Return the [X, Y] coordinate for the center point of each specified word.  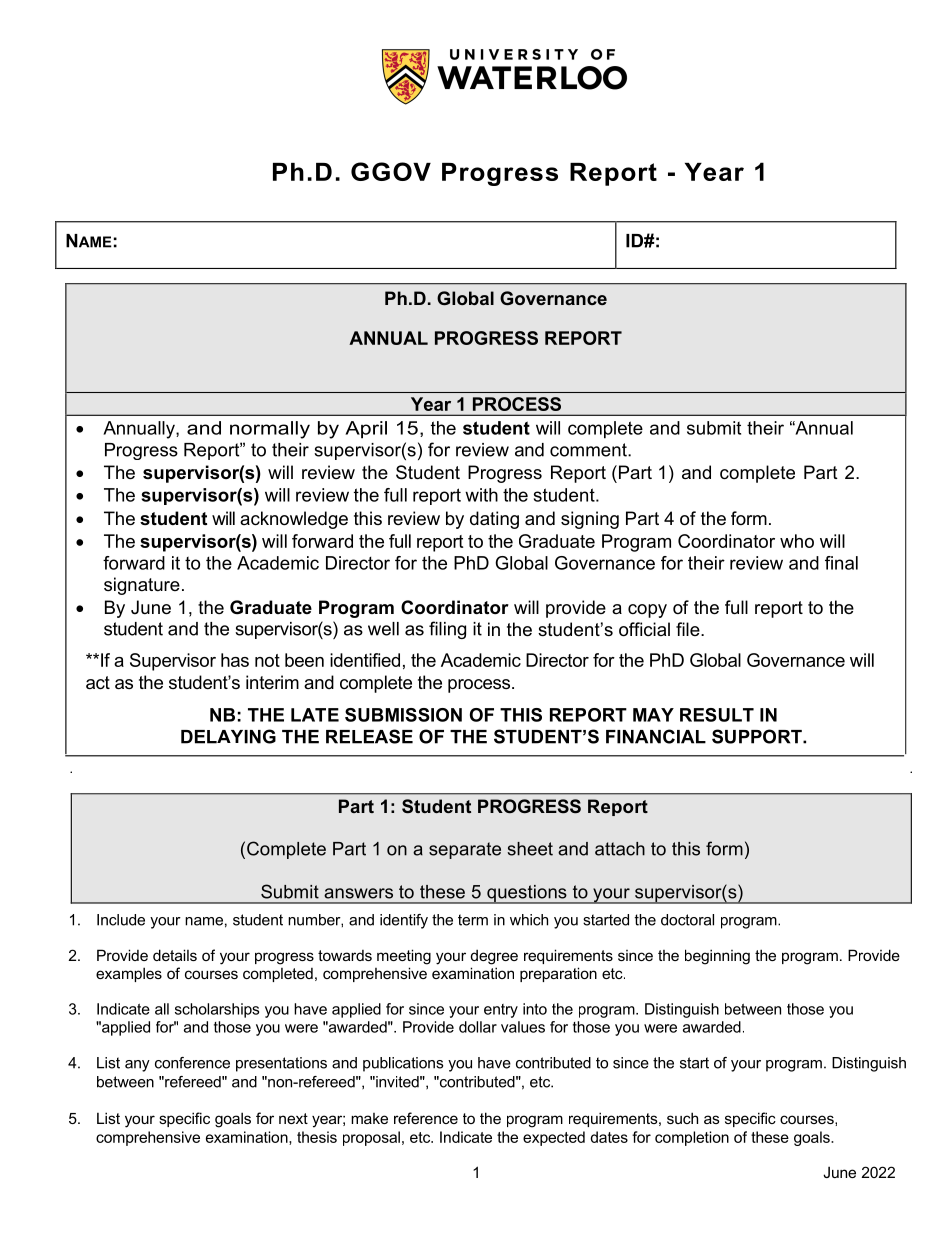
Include [121, 920]
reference [426, 1118]
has [235, 660]
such [682, 1118]
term [473, 920]
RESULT [717, 715]
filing [447, 630]
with [481, 495]
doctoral [687, 920]
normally [270, 430]
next [293, 1118]
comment [589, 450]
